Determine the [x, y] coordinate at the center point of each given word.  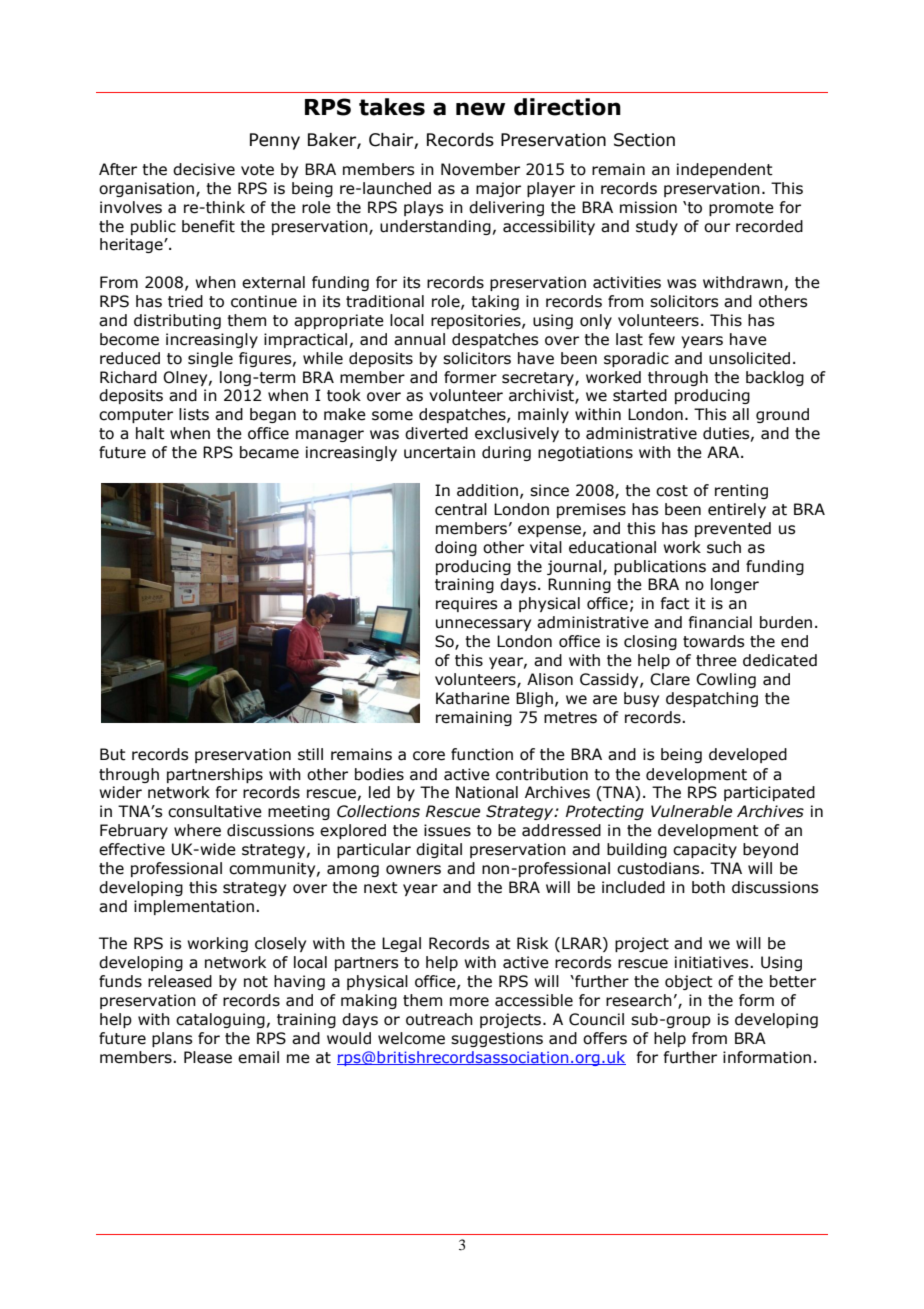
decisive [204, 169]
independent [725, 170]
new [480, 109]
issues [447, 830]
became [269, 452]
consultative [215, 811]
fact [675, 603]
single [210, 359]
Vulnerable [691, 811]
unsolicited [749, 358]
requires [466, 604]
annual [419, 339]
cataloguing [220, 1020]
